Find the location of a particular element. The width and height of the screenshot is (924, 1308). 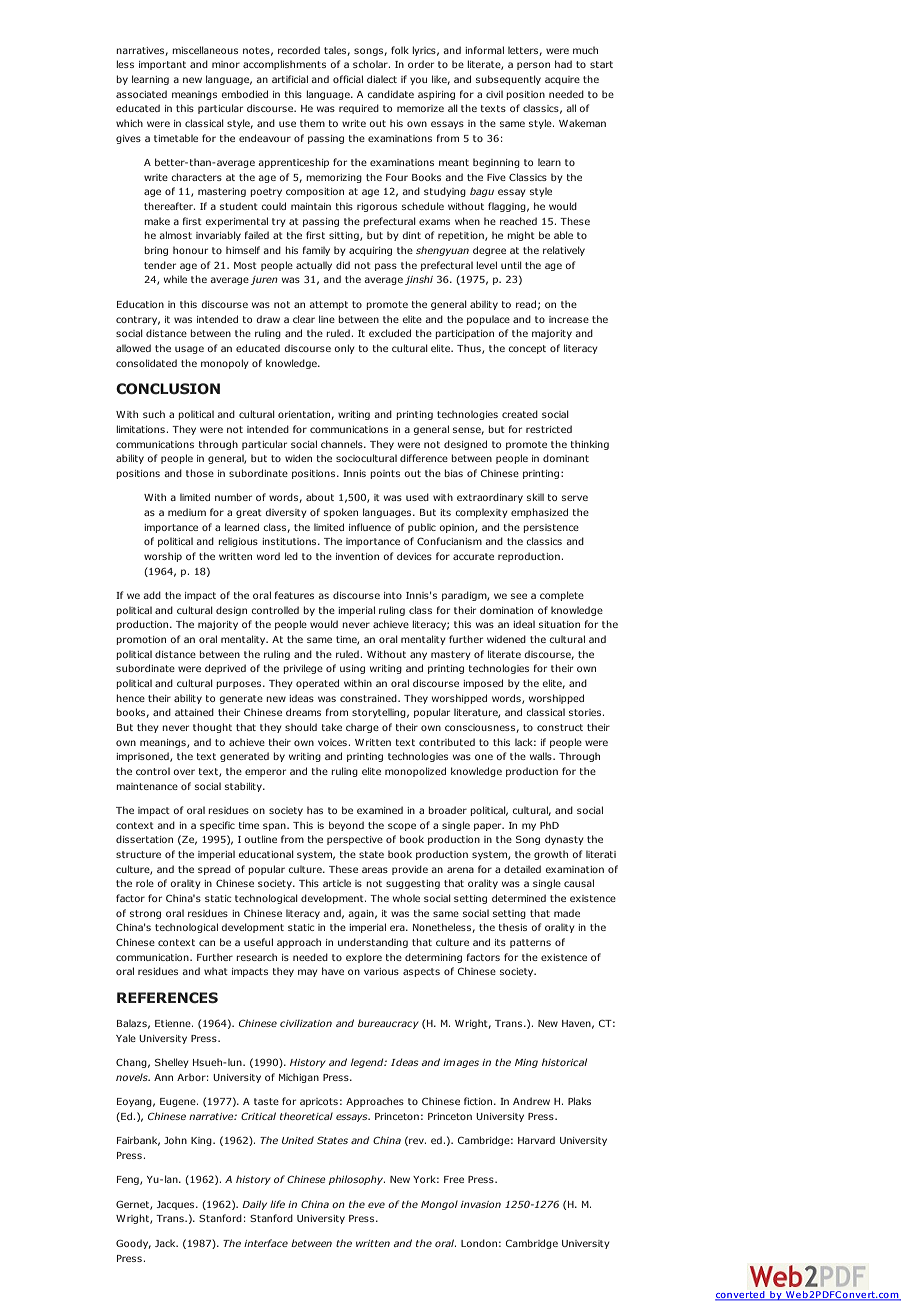

important is located at coordinates (162, 65).
